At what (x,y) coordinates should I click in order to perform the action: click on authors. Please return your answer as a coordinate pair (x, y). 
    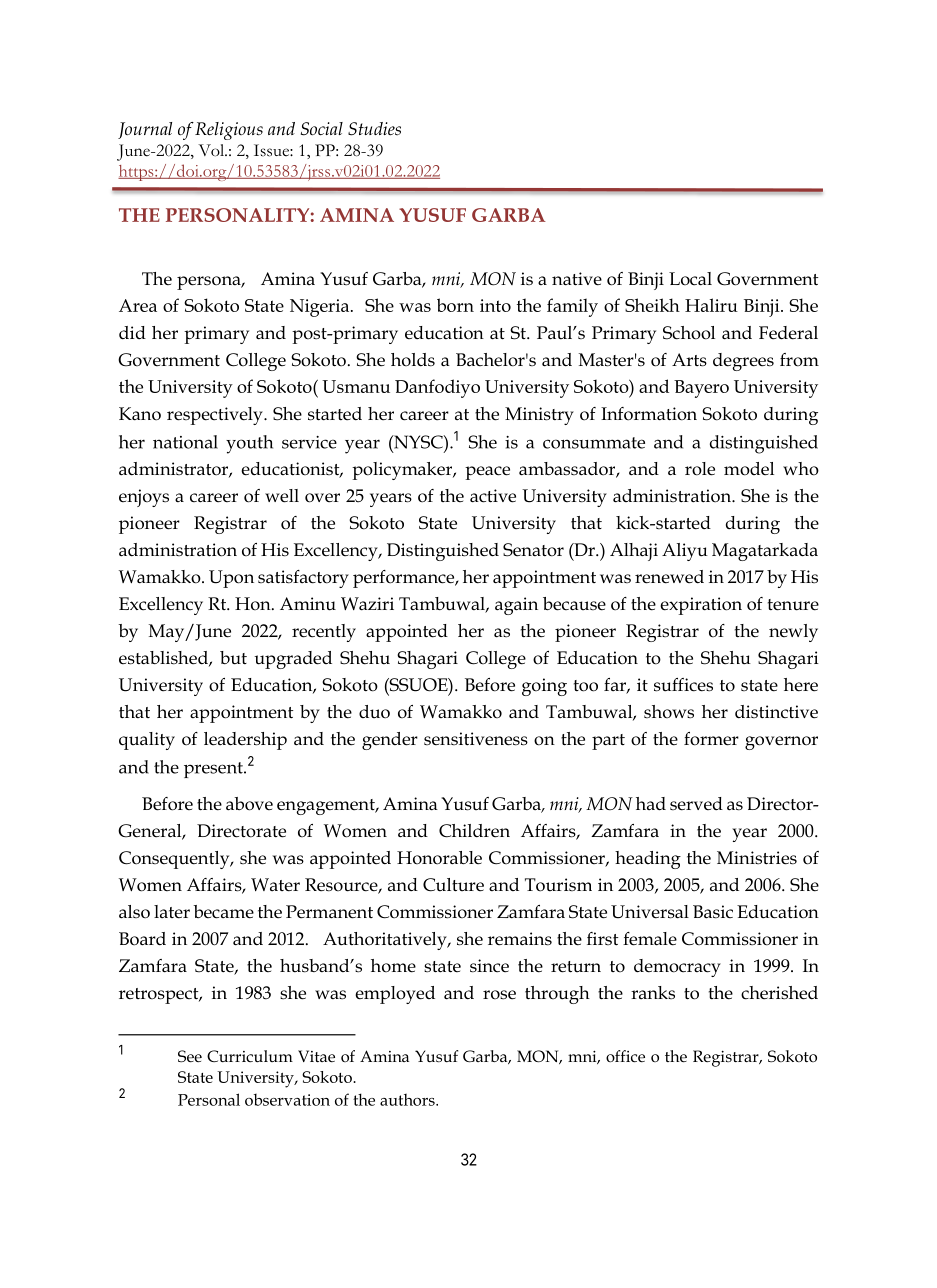
    Looking at the image, I should click on (408, 1100).
